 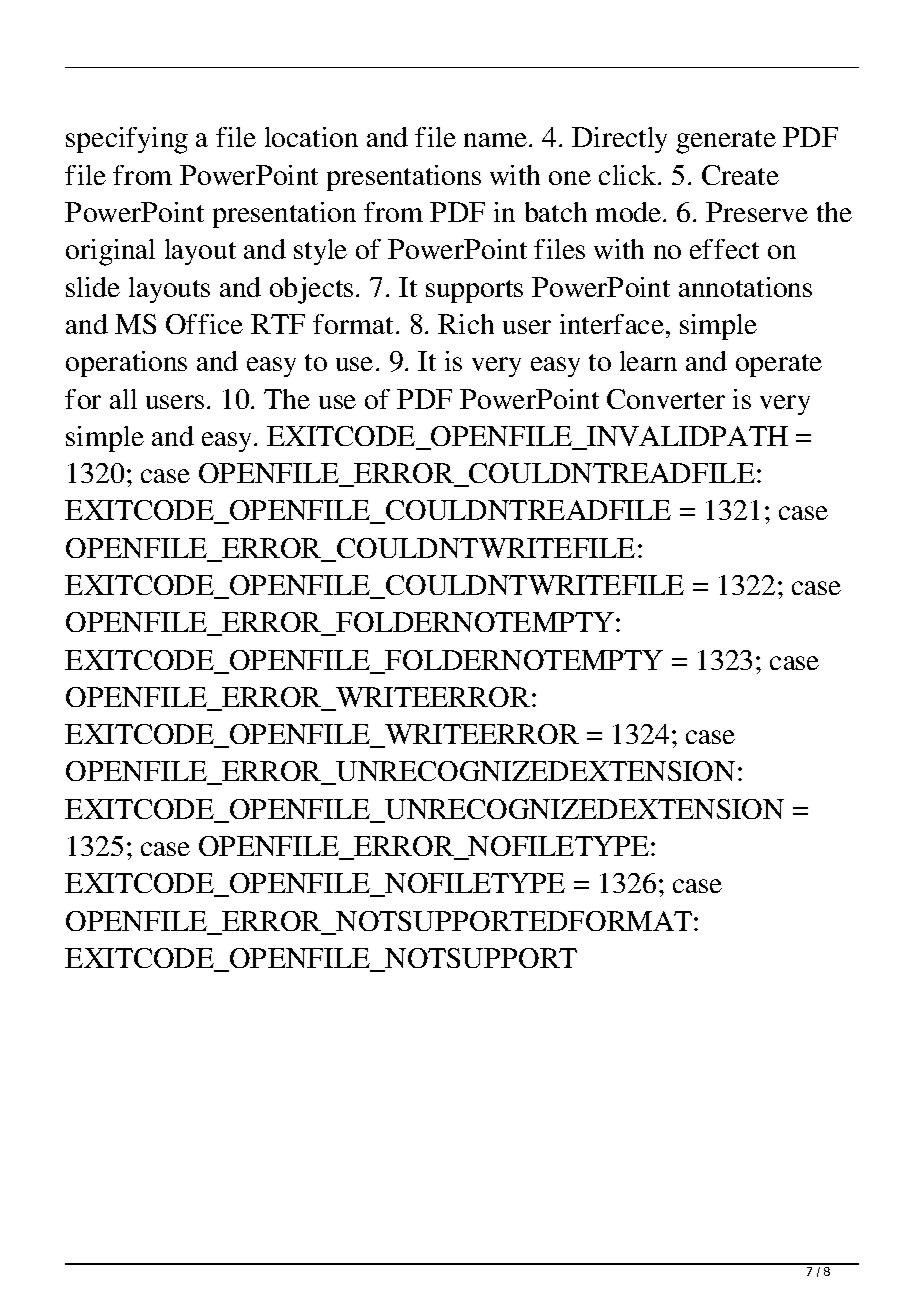 I want to click on operate, so click(x=779, y=365).
